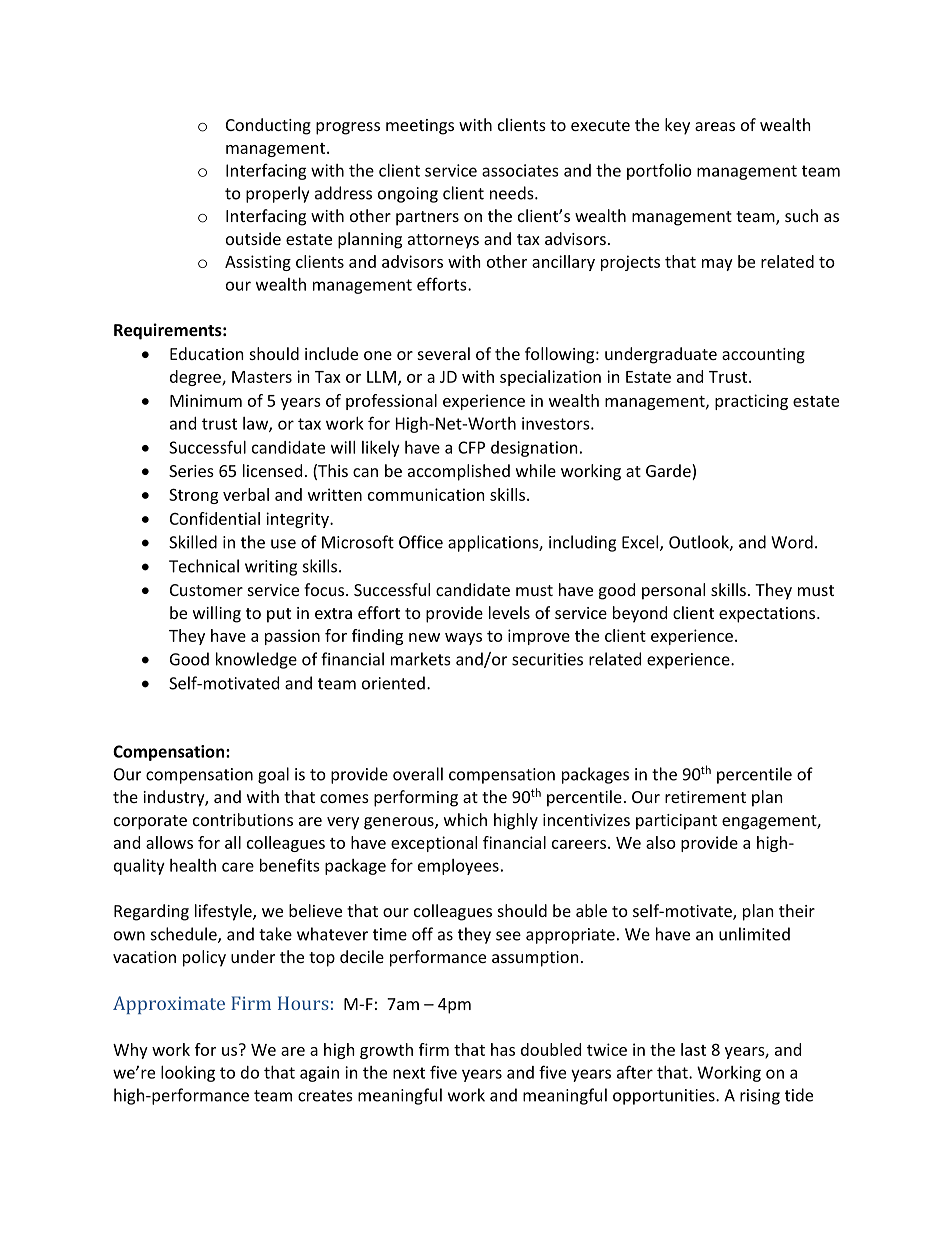 This image has width=952, height=1233. Describe the element at coordinates (520, 170) in the image. I see `associates` at that location.
